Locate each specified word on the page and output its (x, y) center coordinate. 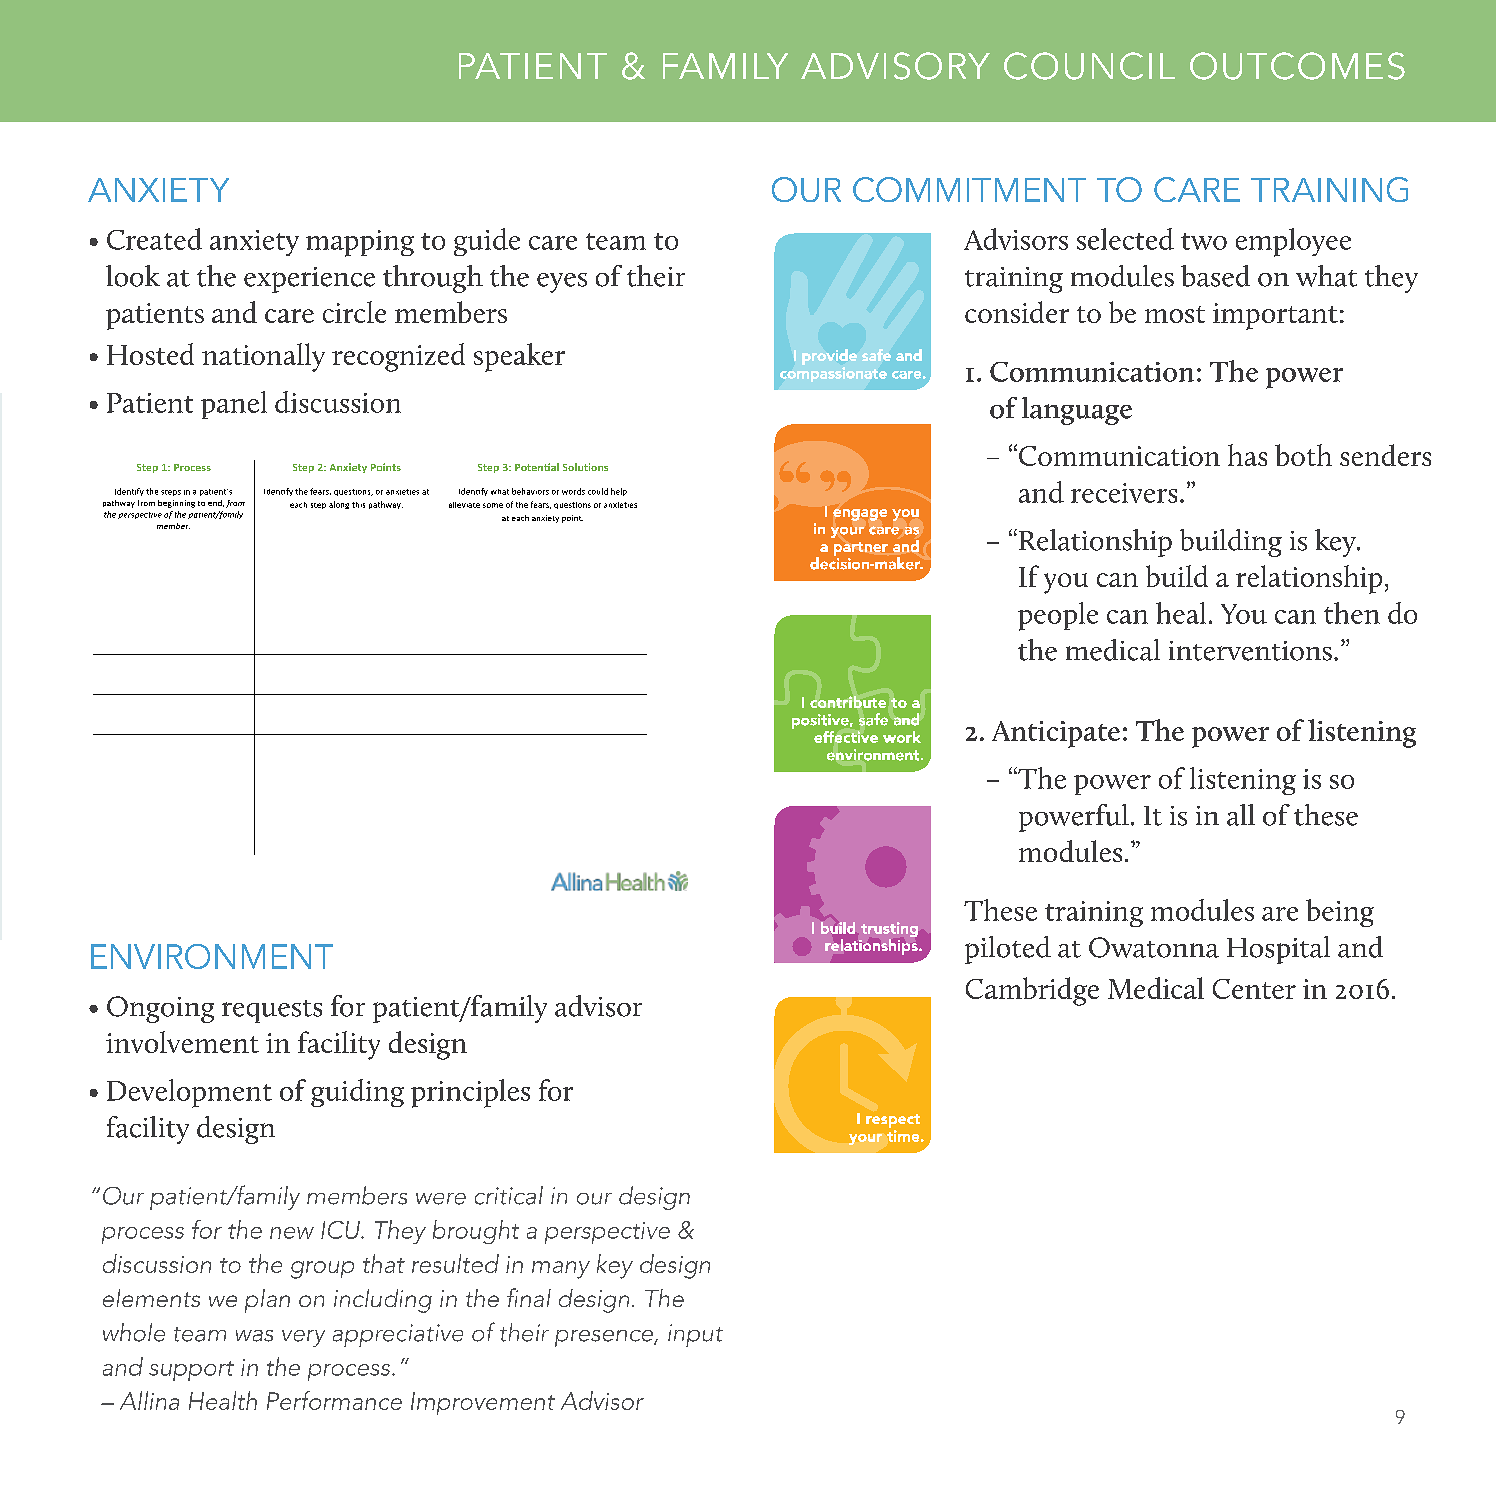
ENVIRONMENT (212, 956)
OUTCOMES (1297, 66)
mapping (360, 243)
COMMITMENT (969, 189)
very (303, 1338)
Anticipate (1056, 734)
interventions (1250, 651)
